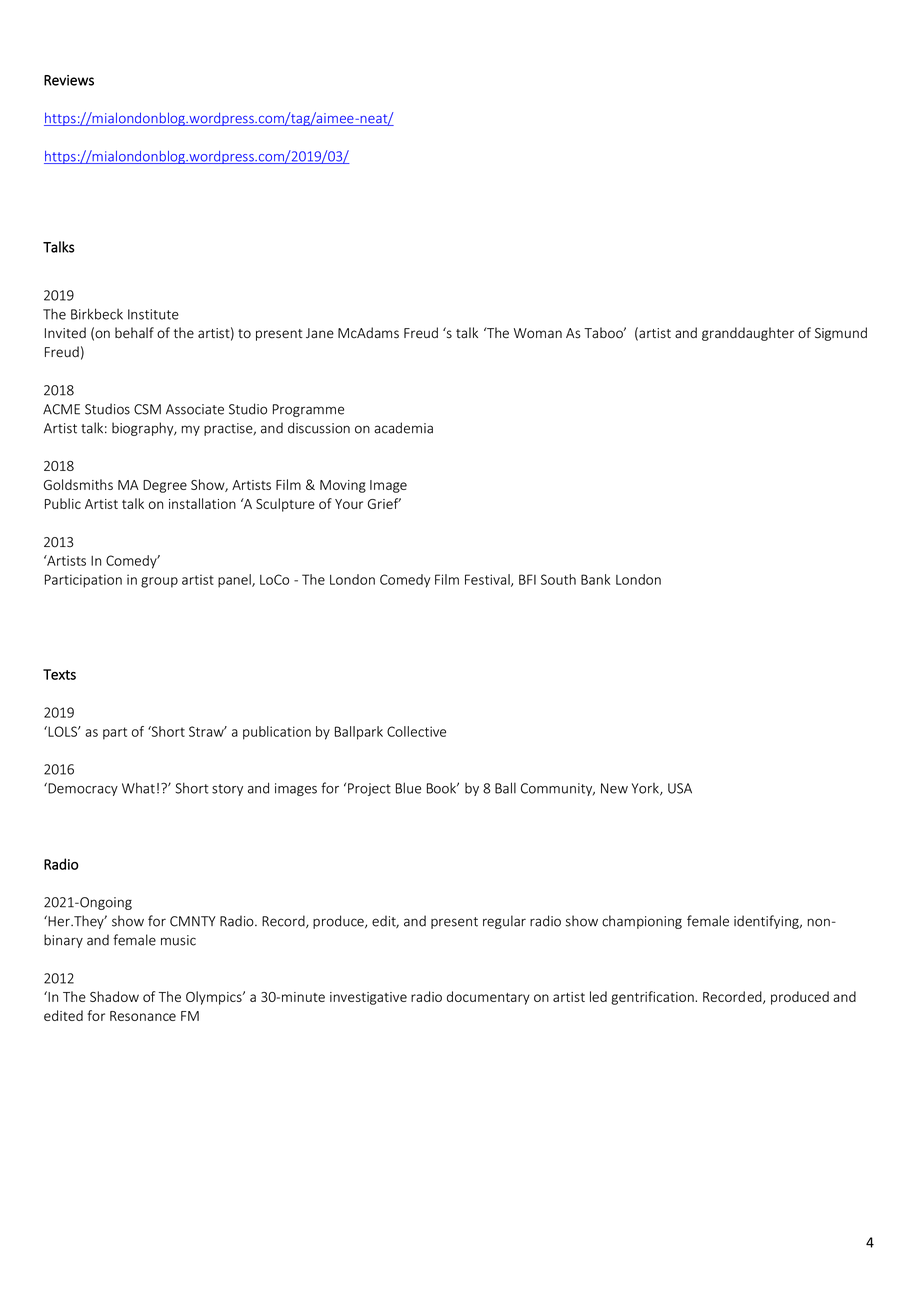 The image size is (924, 1308). What do you see at coordinates (595, 579) in the document?
I see `Bank` at bounding box center [595, 579].
